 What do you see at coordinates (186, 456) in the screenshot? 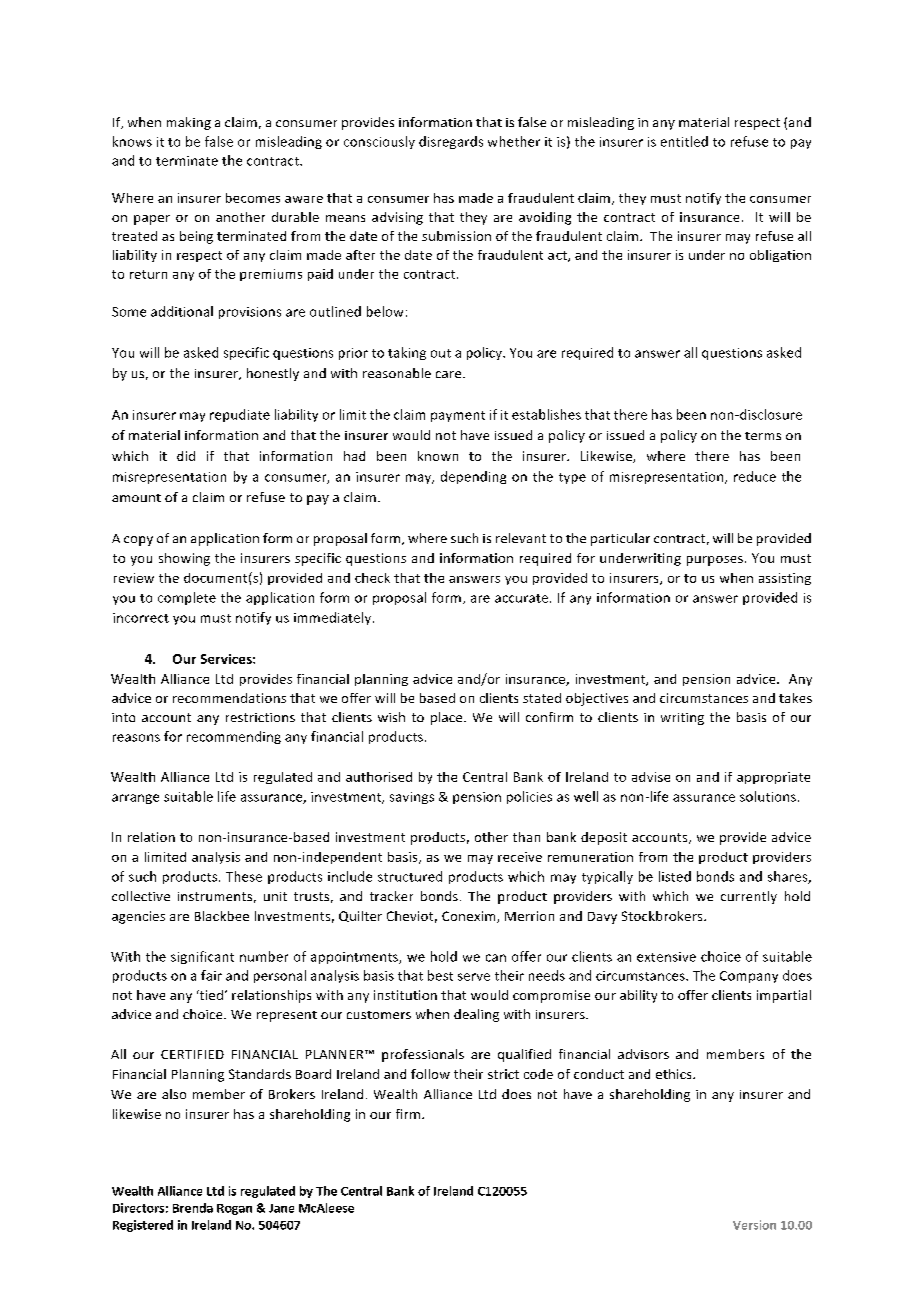
I see `did` at bounding box center [186, 456].
